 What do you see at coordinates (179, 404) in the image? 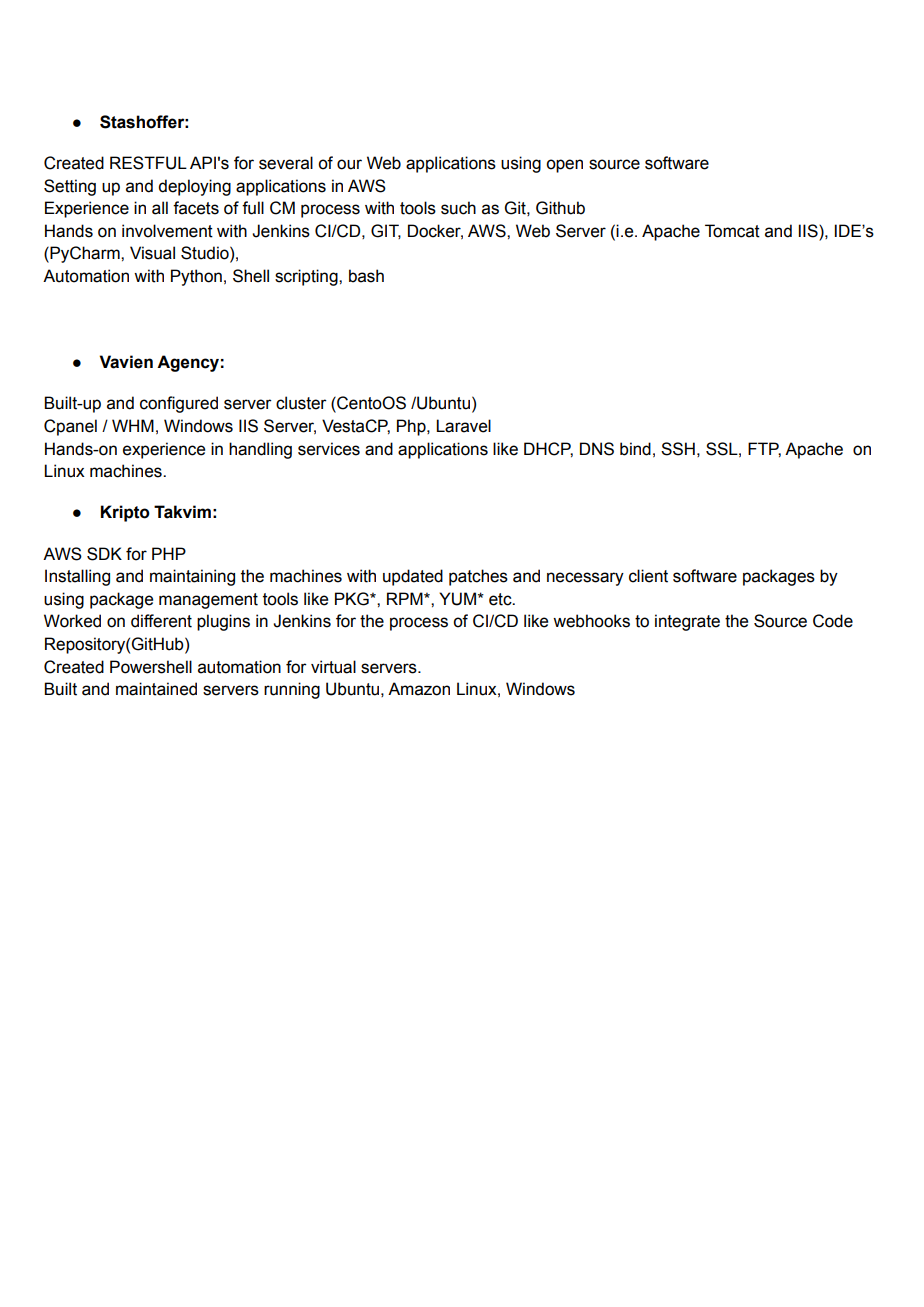
I see `configured` at bounding box center [179, 404].
